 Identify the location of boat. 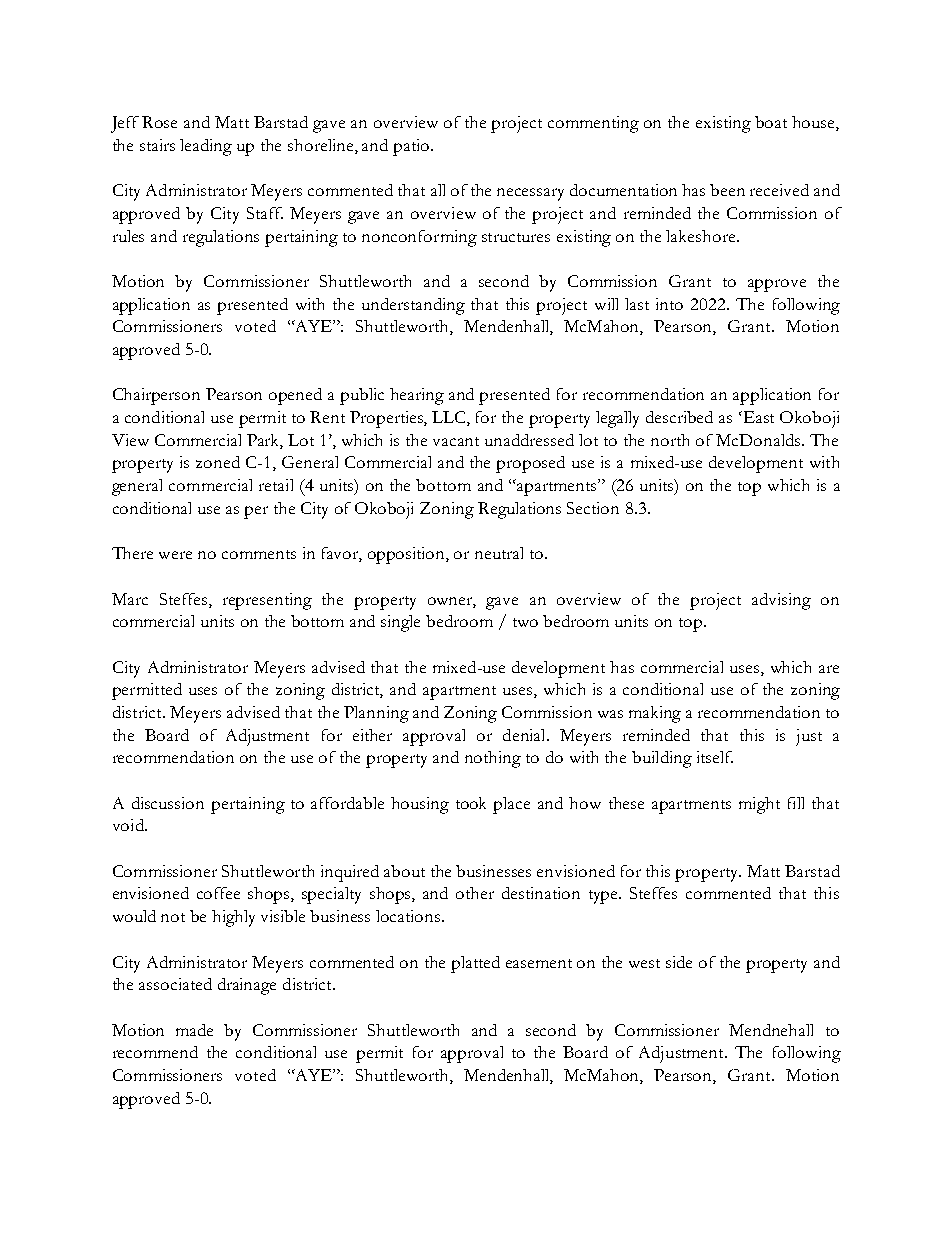
(771, 122).
